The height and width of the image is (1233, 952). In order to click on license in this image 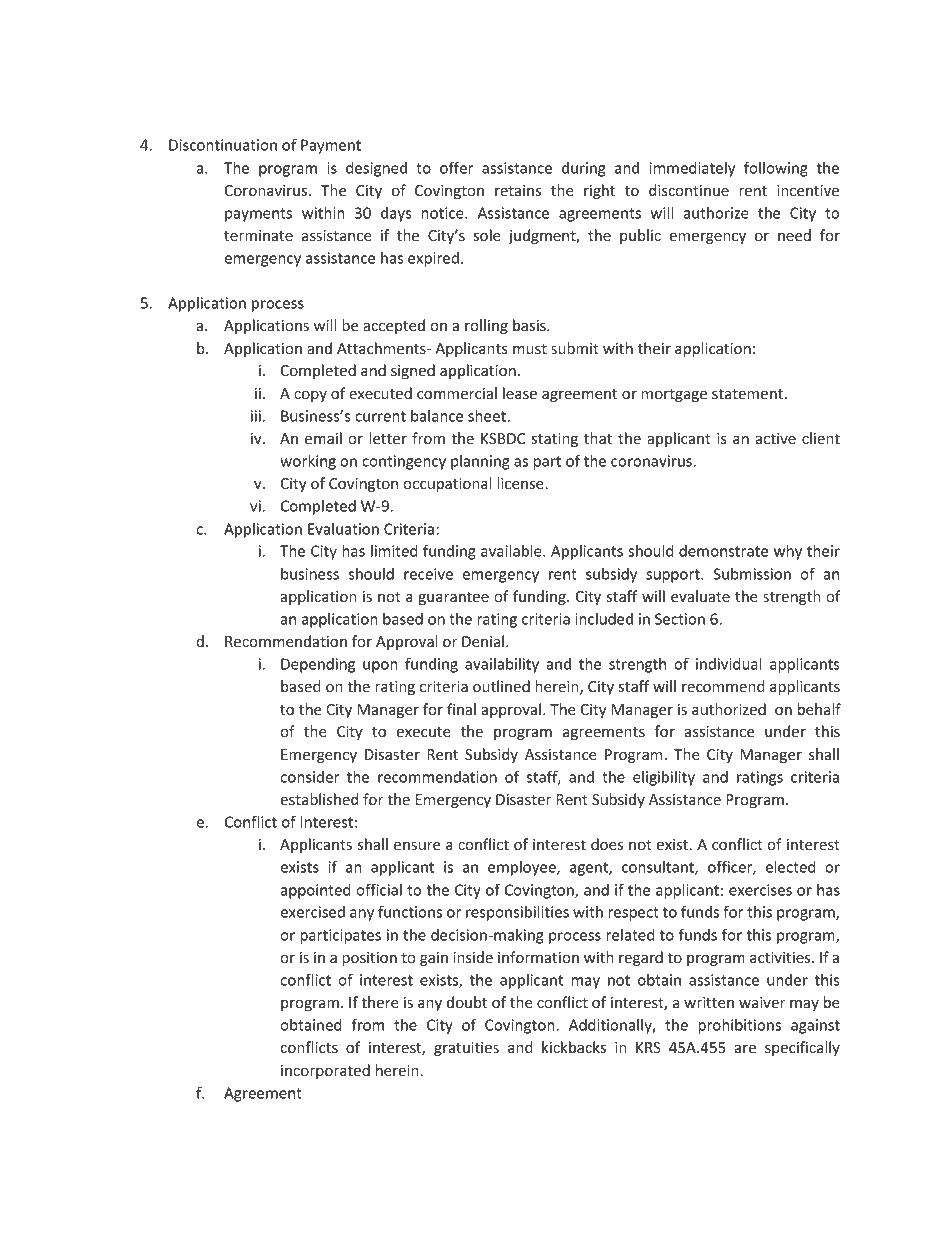, I will do `click(521, 483)`.
